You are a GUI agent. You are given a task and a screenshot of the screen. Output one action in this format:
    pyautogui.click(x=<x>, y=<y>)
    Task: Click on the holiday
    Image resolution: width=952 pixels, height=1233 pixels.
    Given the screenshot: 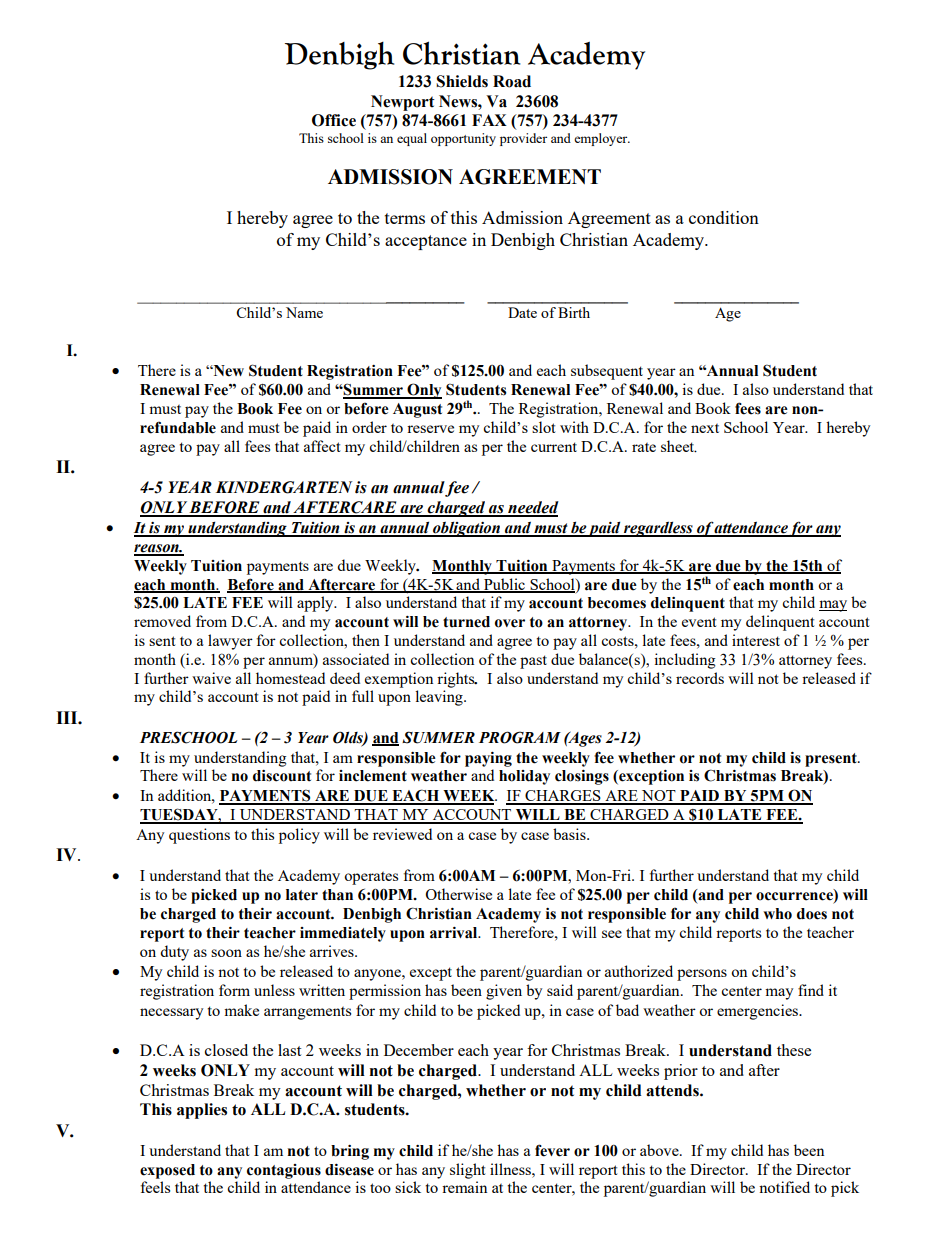 What is the action you would take?
    pyautogui.click(x=524, y=777)
